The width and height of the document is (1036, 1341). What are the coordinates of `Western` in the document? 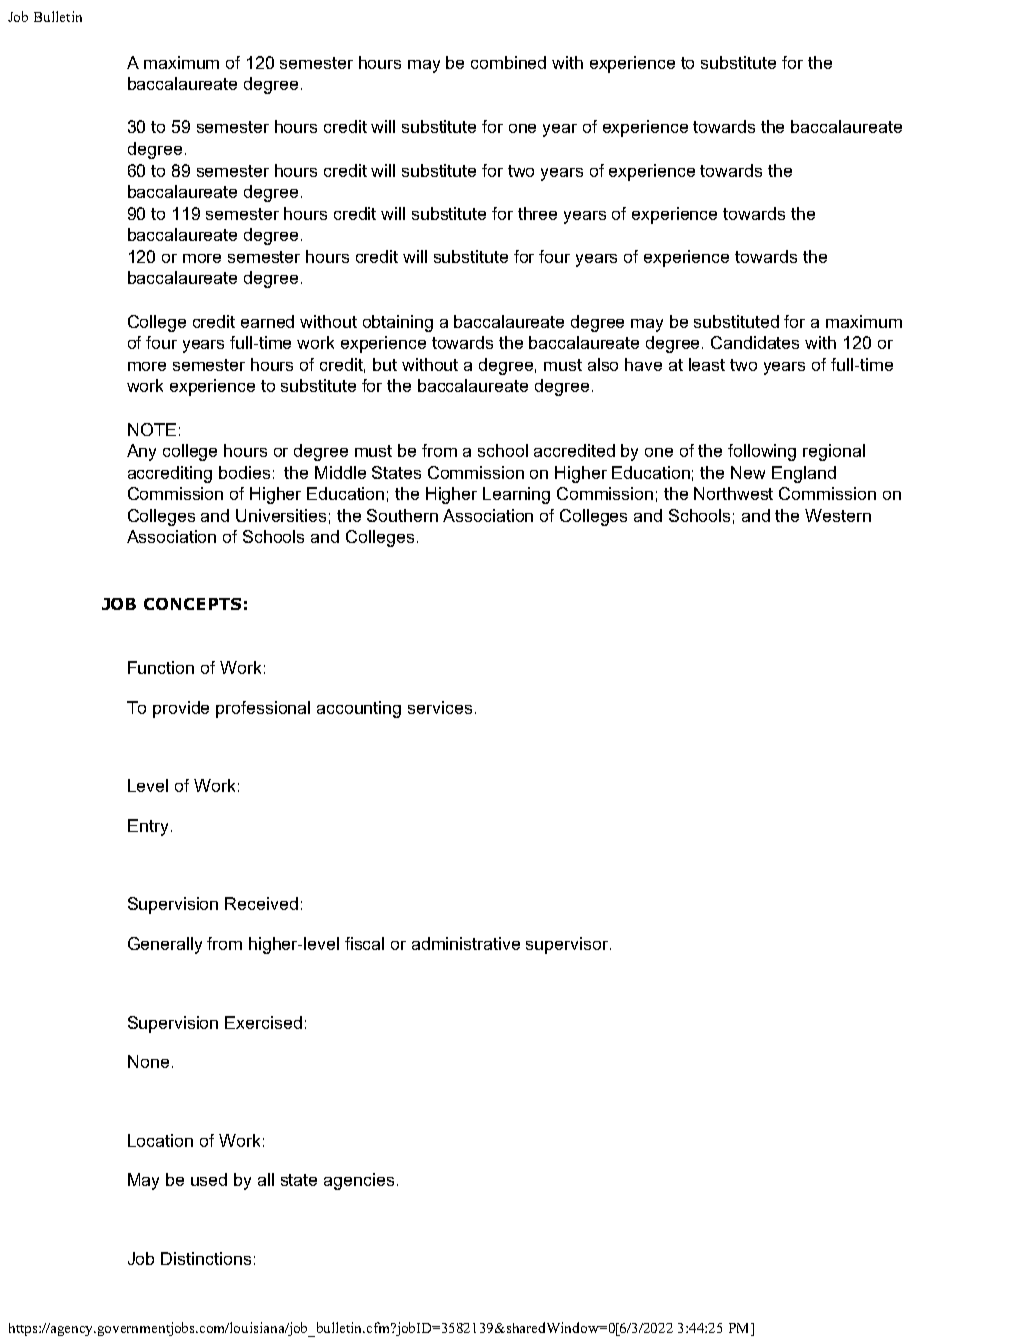 It's located at (838, 515).
